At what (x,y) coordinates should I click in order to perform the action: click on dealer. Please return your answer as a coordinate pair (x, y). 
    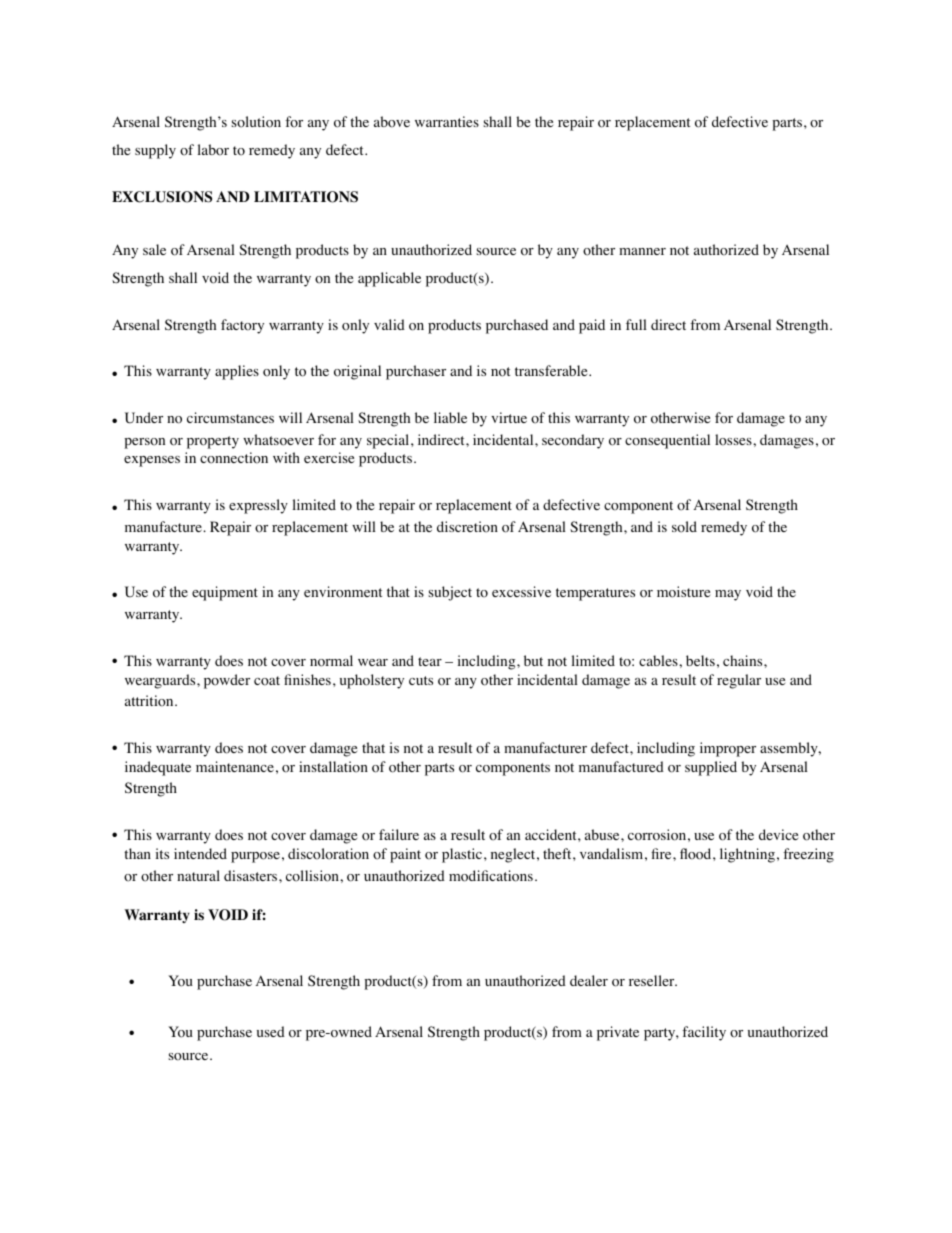
    Looking at the image, I should click on (589, 980).
